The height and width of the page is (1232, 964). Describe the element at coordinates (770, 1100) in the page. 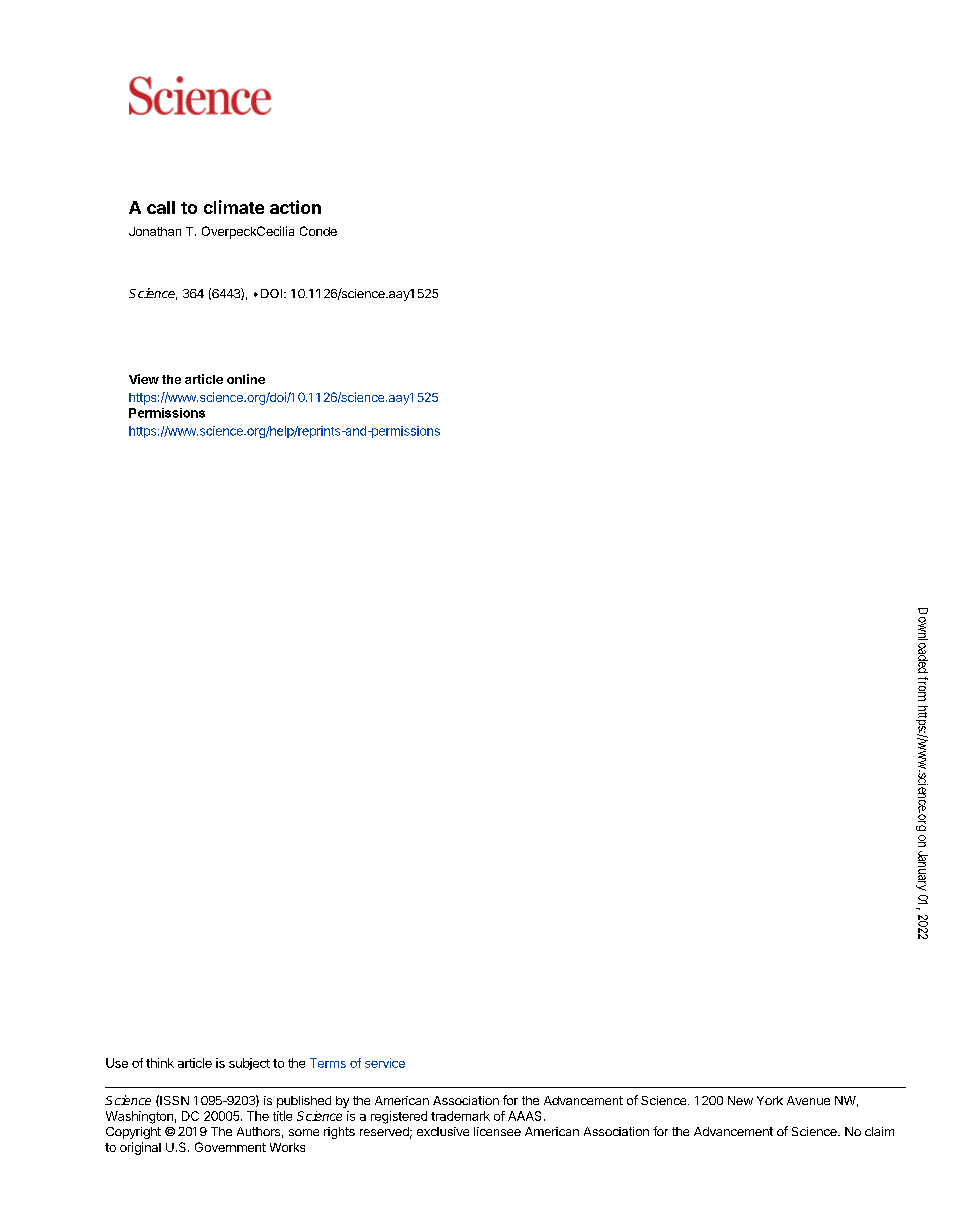

I see `York` at that location.
